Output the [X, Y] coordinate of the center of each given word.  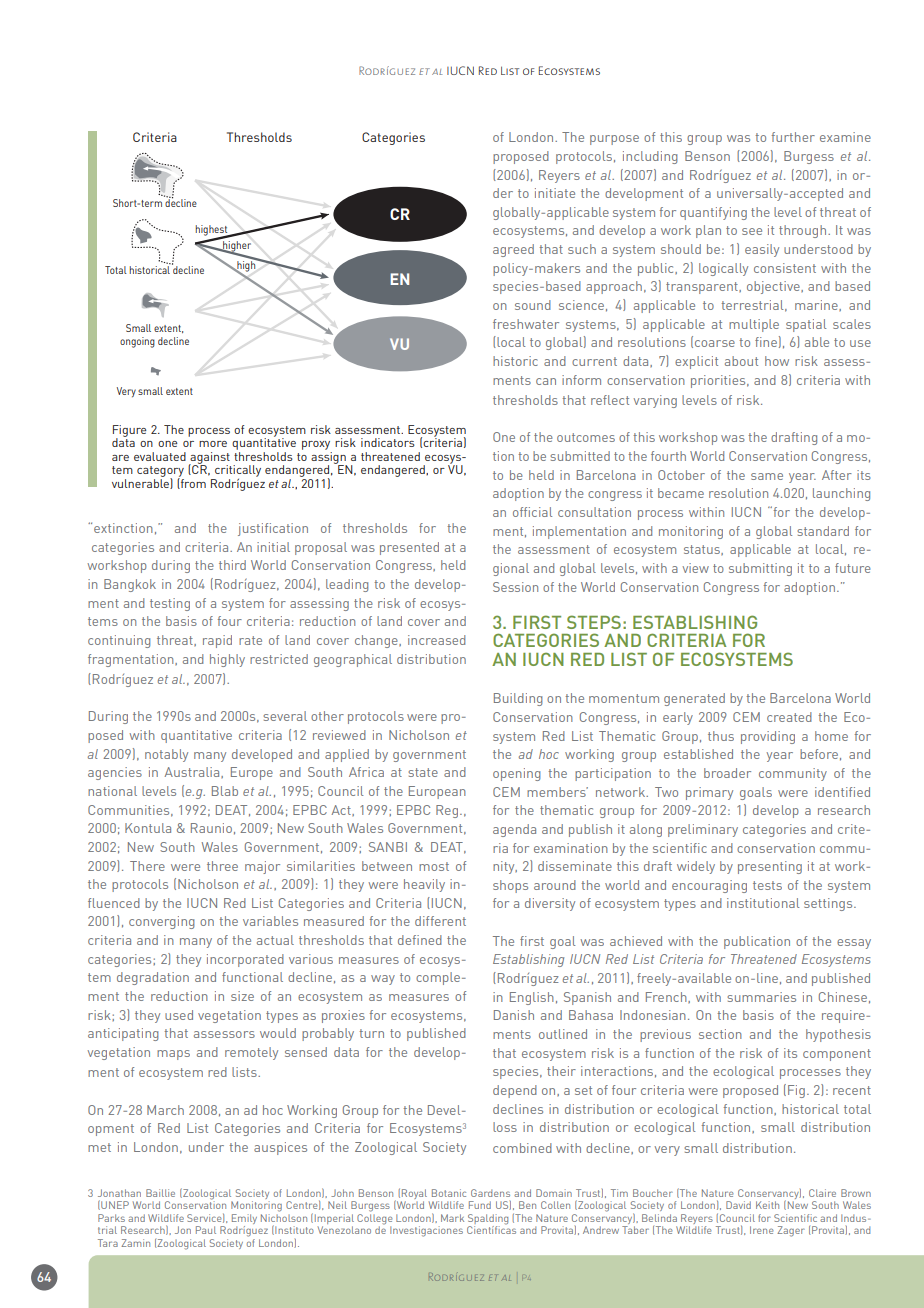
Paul [206, 1230]
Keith [767, 1205]
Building [518, 699]
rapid [217, 641]
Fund [480, 1205]
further [793, 137]
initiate [555, 193]
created [789, 717]
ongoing [137, 342]
